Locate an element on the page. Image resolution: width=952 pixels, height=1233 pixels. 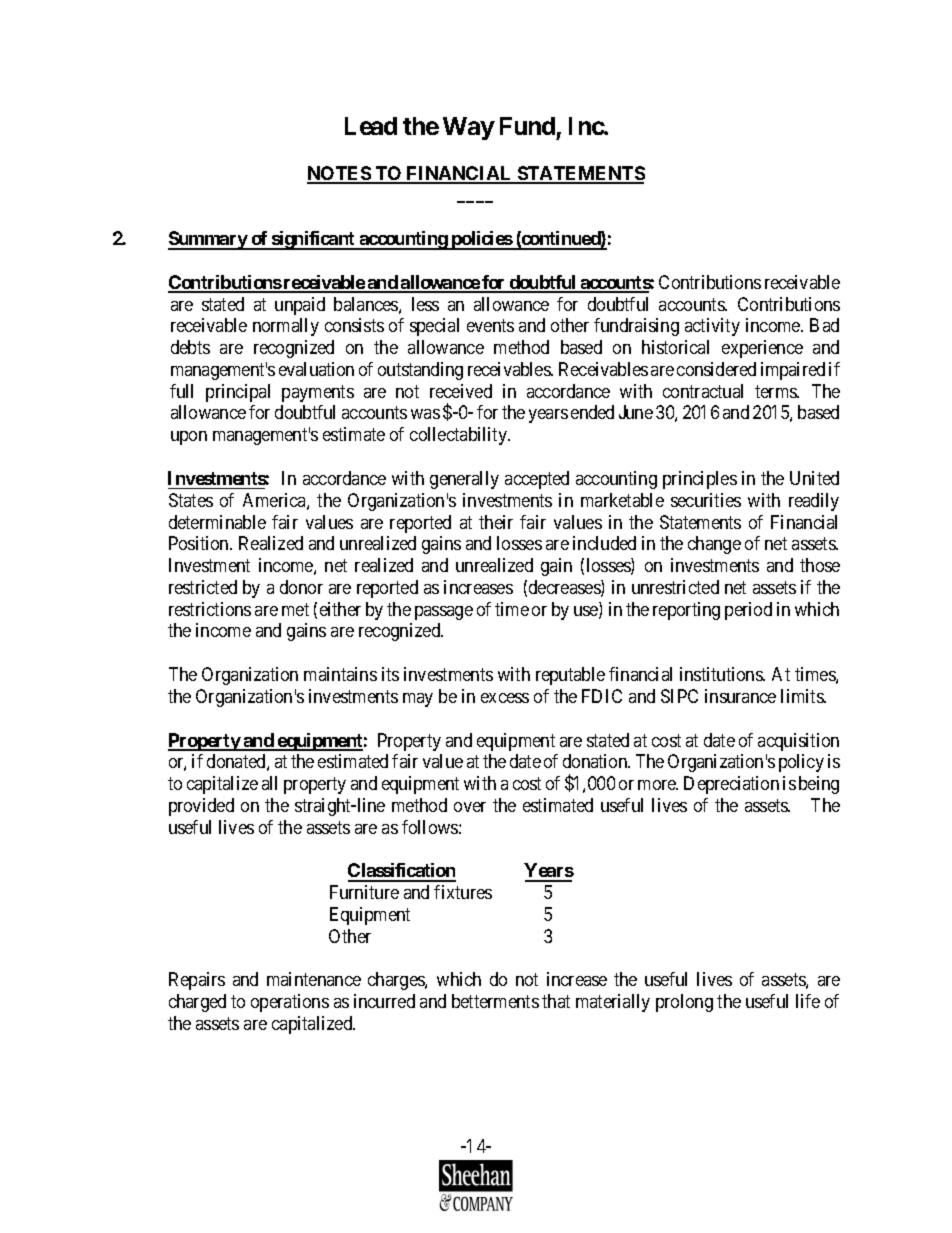
that is located at coordinates (556, 1001).
